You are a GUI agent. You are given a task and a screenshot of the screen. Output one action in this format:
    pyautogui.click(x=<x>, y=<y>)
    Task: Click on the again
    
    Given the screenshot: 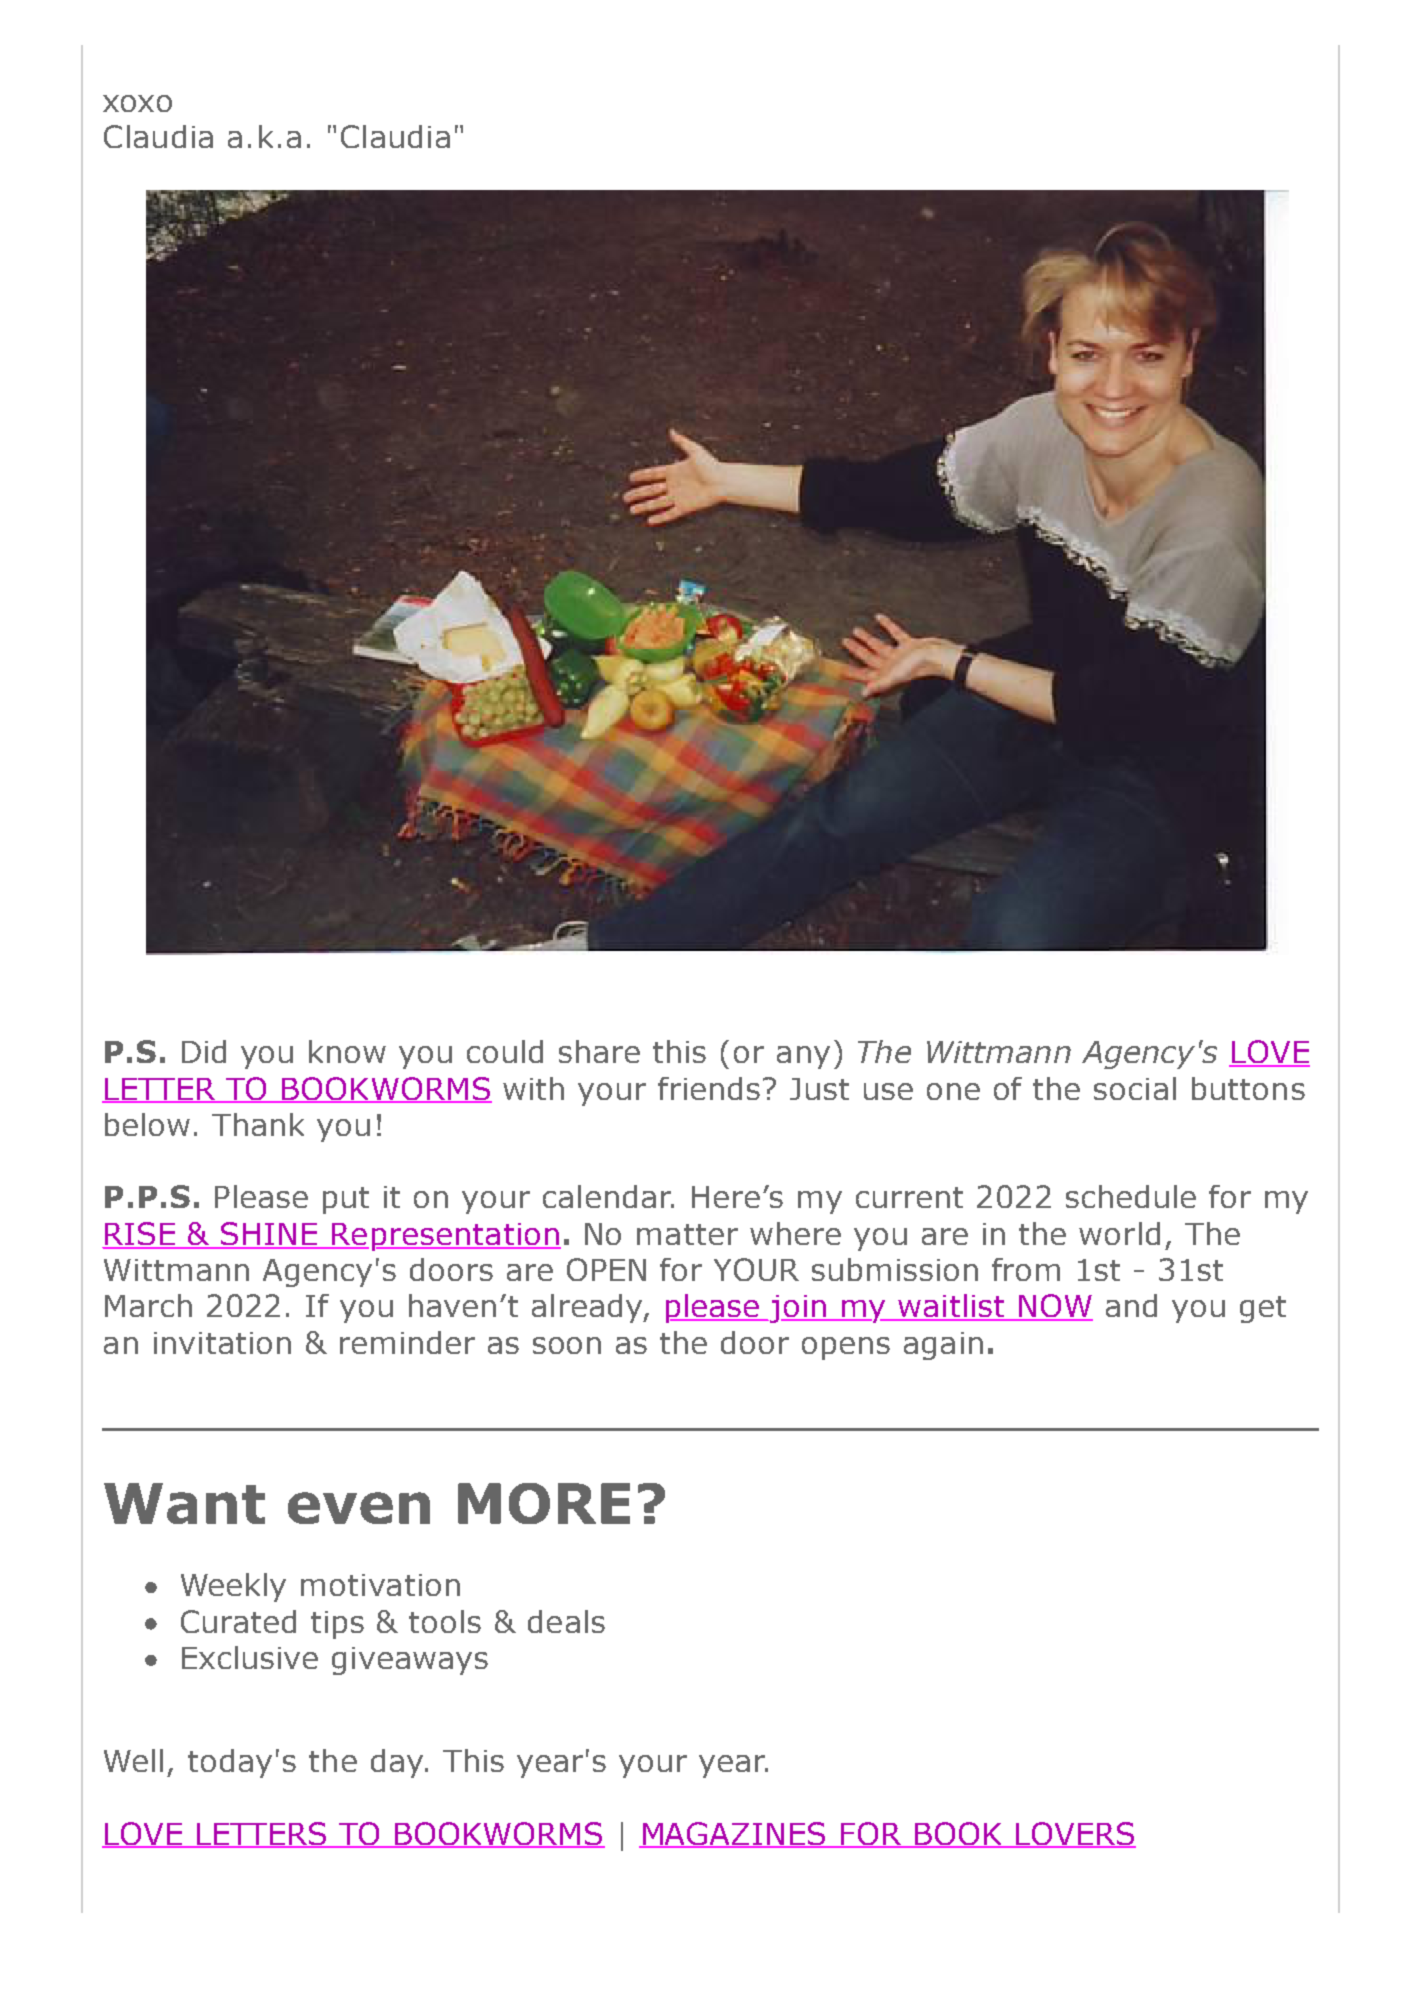 What is the action you would take?
    pyautogui.click(x=943, y=1346)
